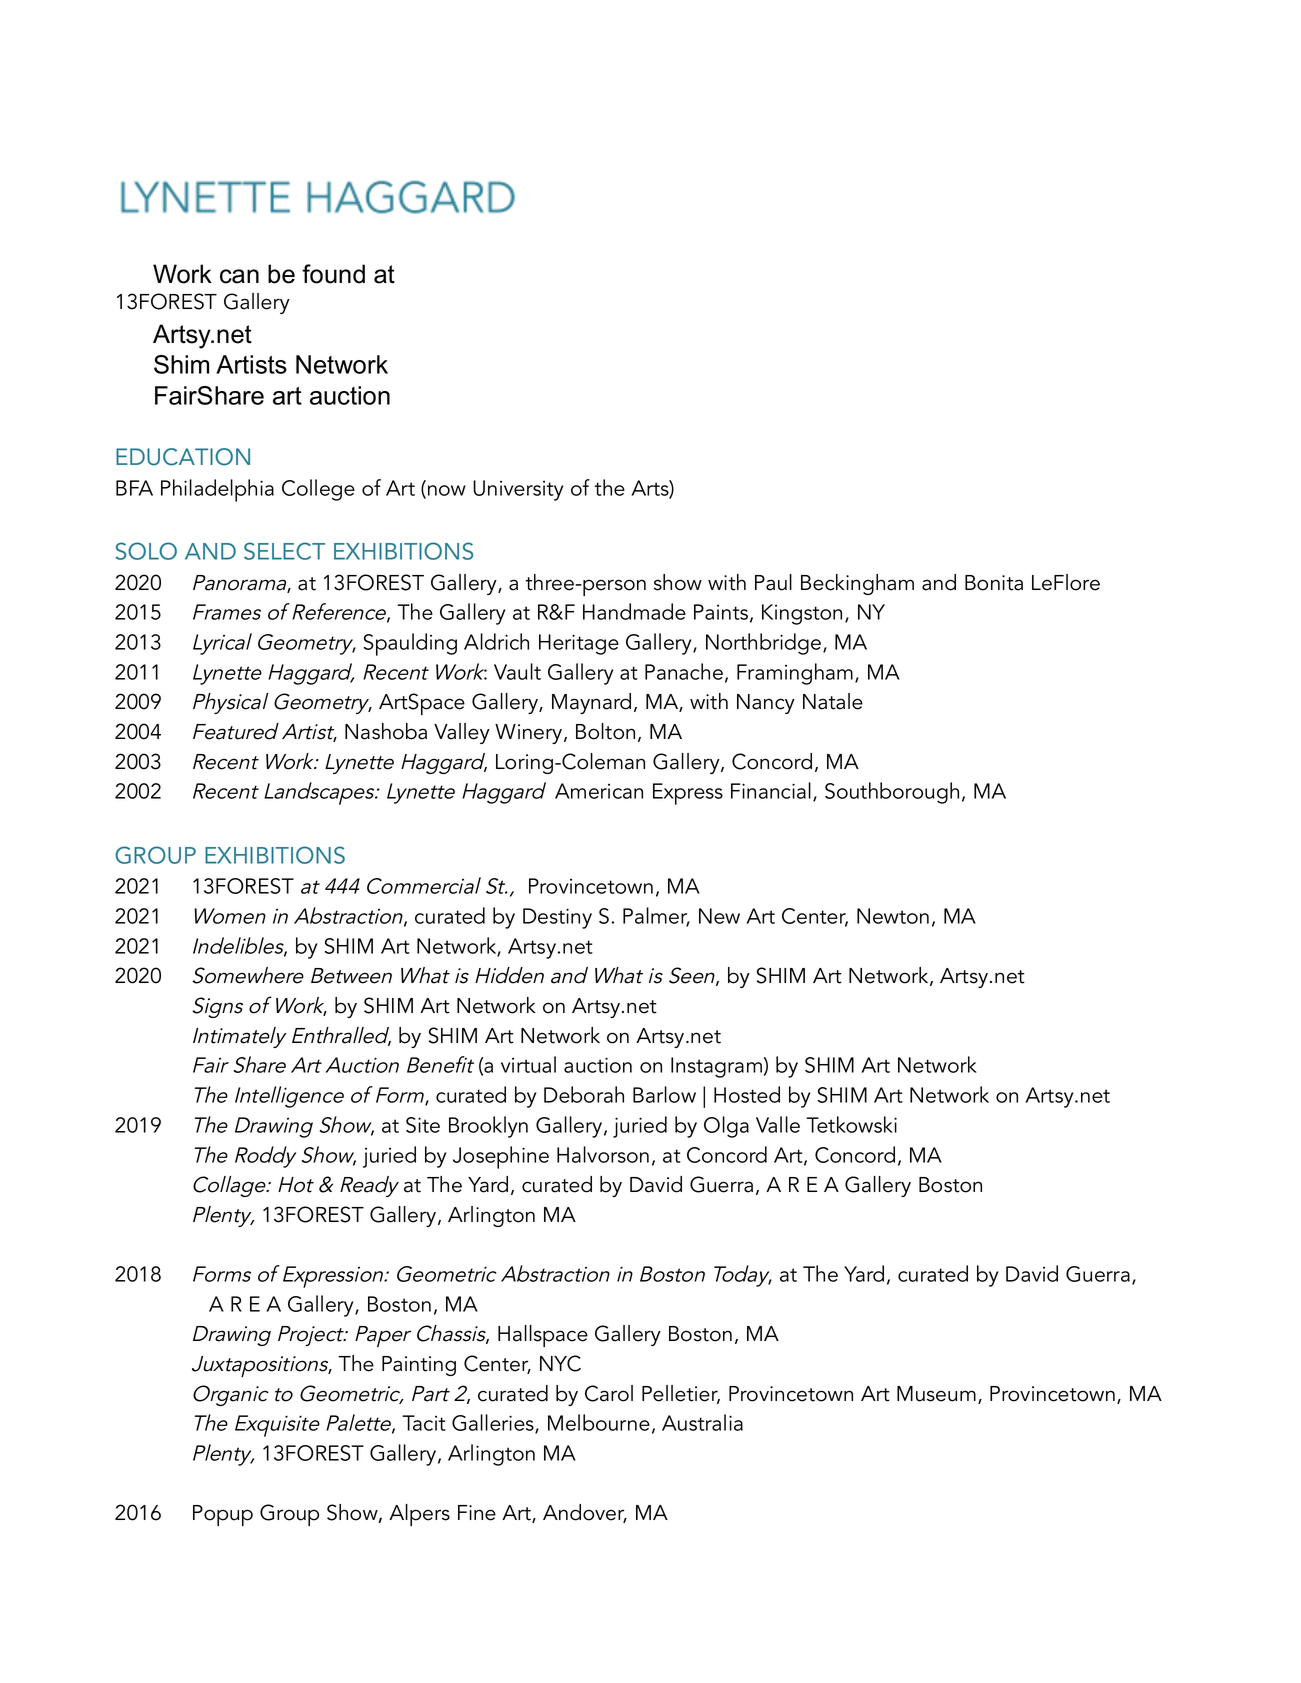 The height and width of the screenshot is (1683, 1301). What do you see at coordinates (528, 1064) in the screenshot?
I see `virtual` at bounding box center [528, 1064].
